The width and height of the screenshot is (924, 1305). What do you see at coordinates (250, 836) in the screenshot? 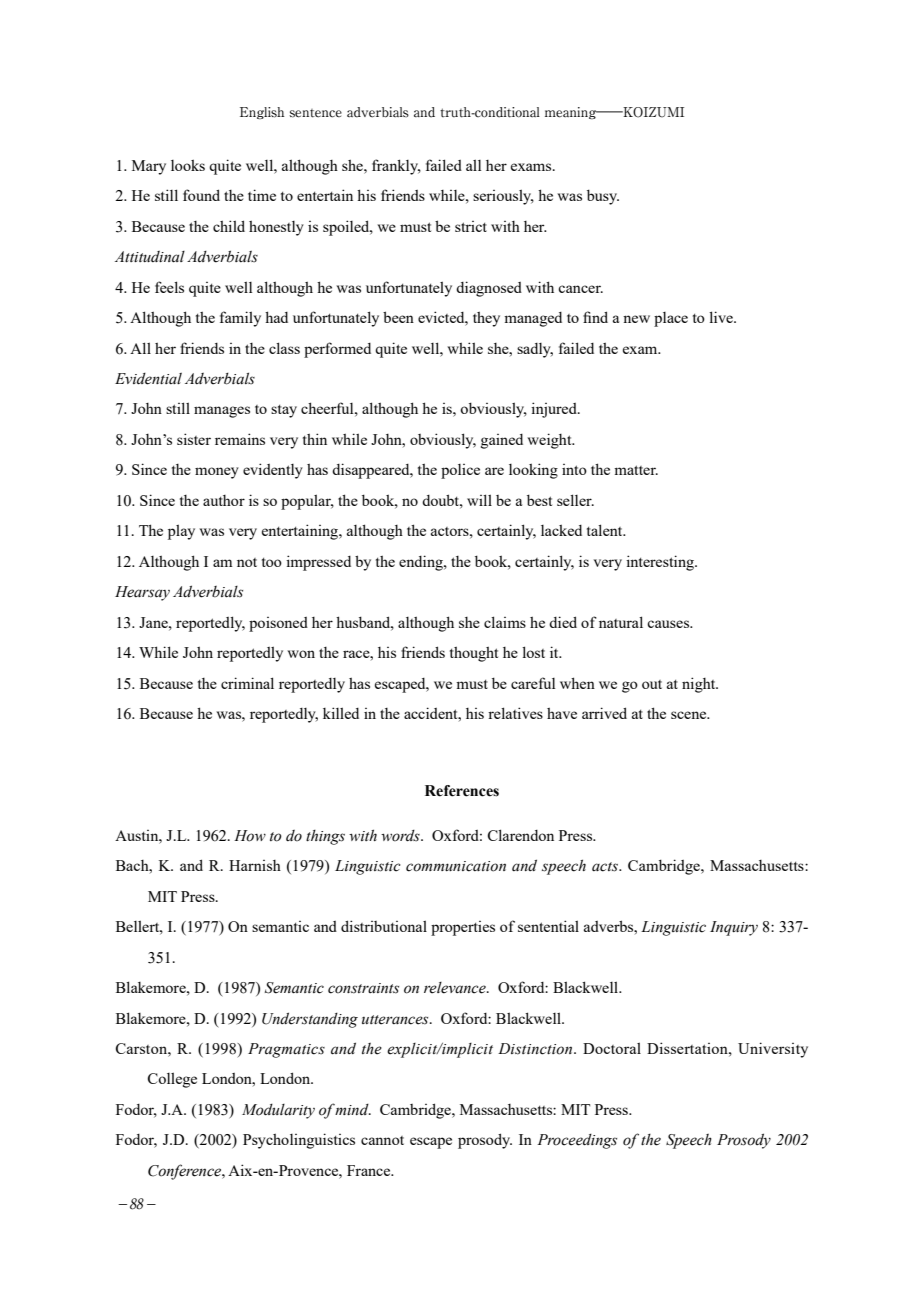
I see `How` at bounding box center [250, 836].
